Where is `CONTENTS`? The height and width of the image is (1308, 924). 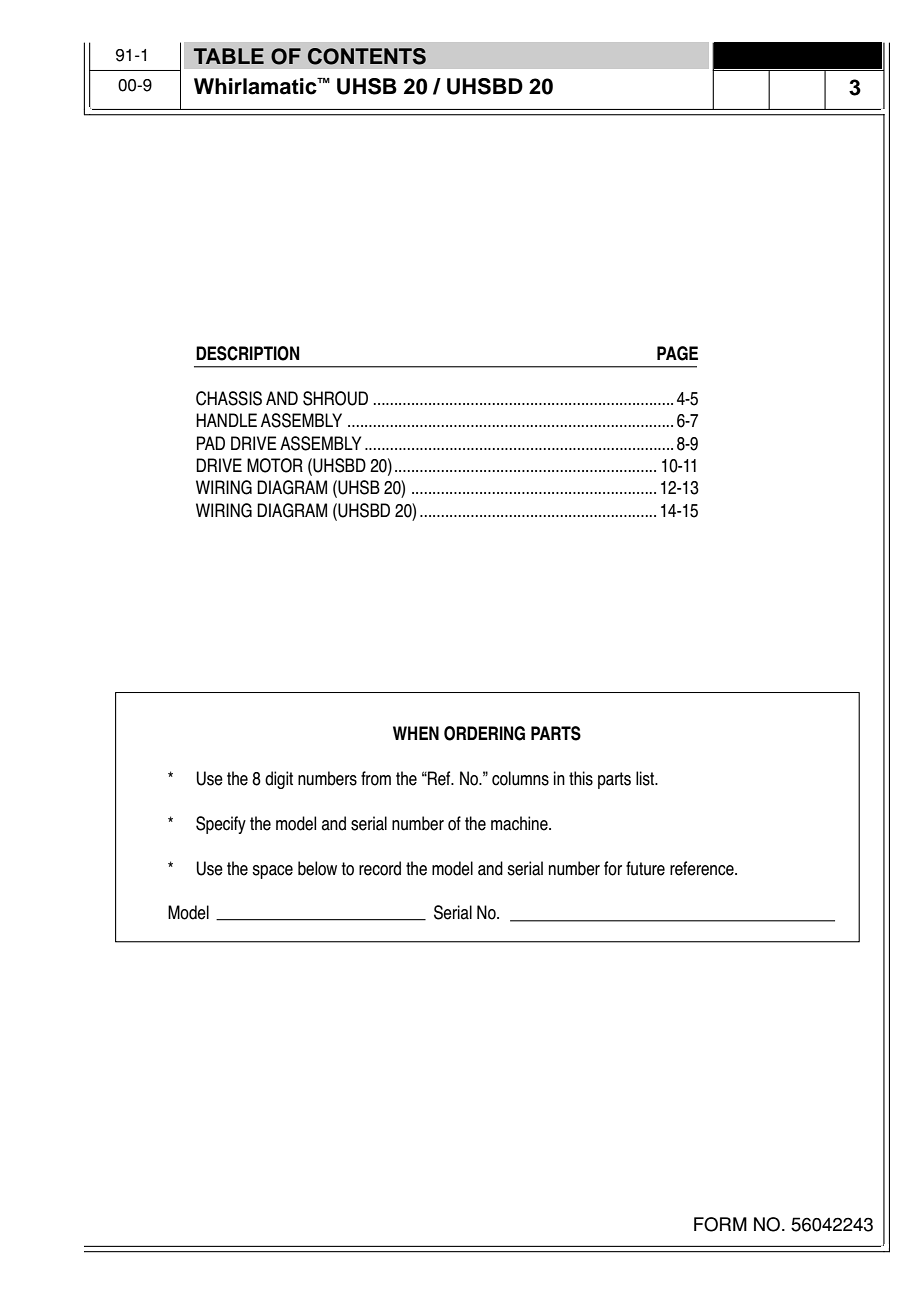 CONTENTS is located at coordinates (367, 56).
